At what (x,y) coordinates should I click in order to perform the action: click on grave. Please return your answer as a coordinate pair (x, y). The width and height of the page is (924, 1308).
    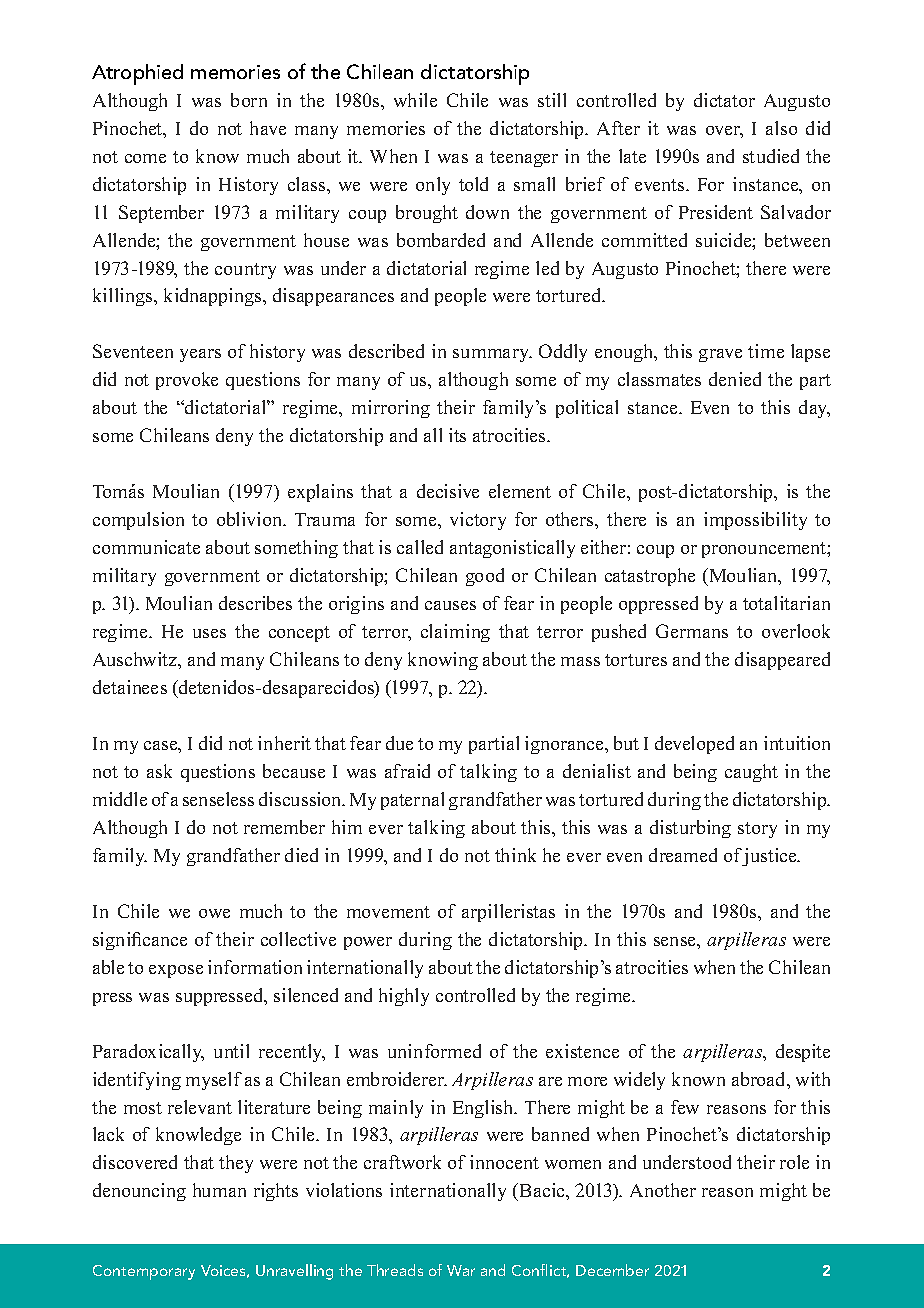
    Looking at the image, I should click on (720, 355).
